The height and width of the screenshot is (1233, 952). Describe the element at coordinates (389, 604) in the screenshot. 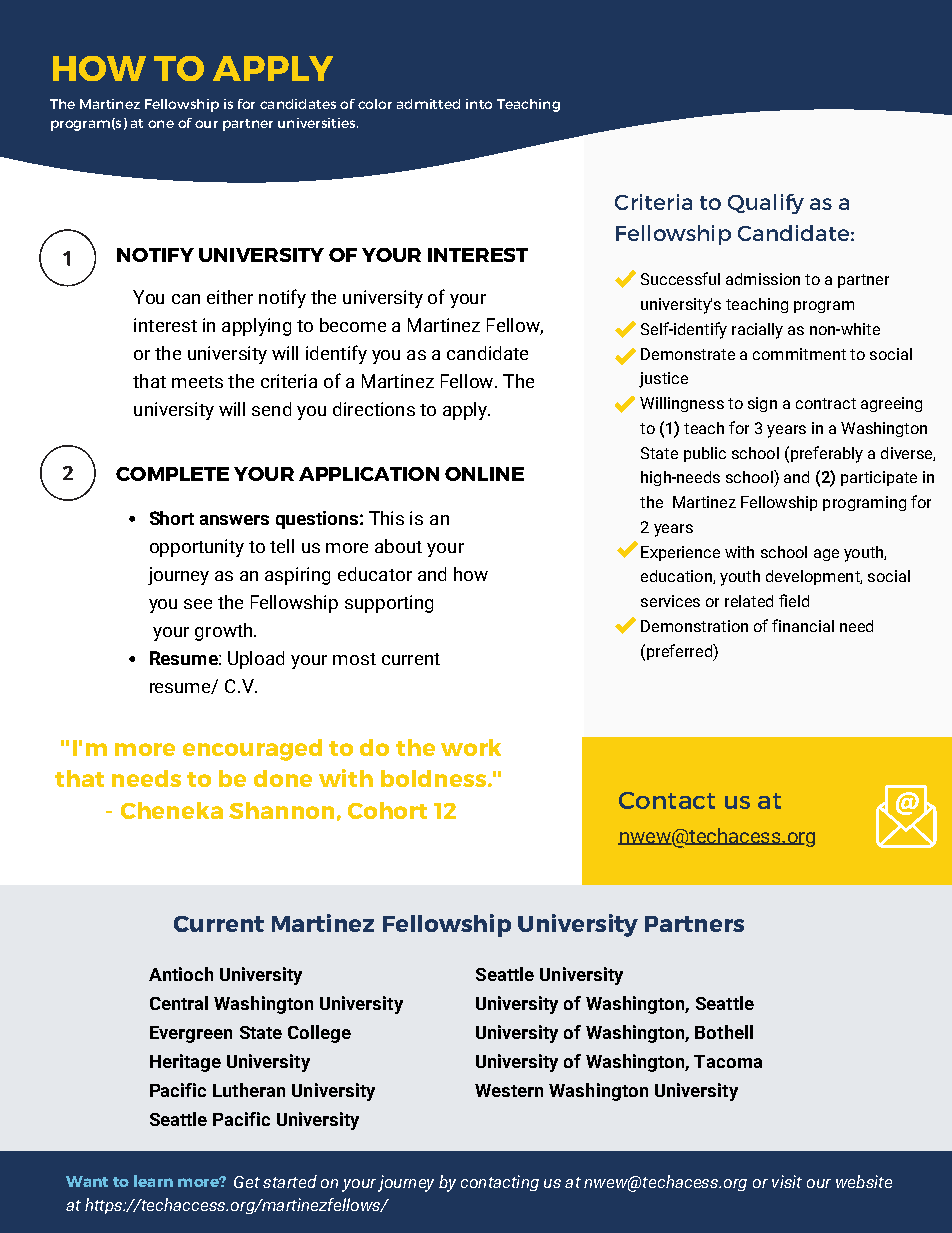

I see `supporting` at that location.
